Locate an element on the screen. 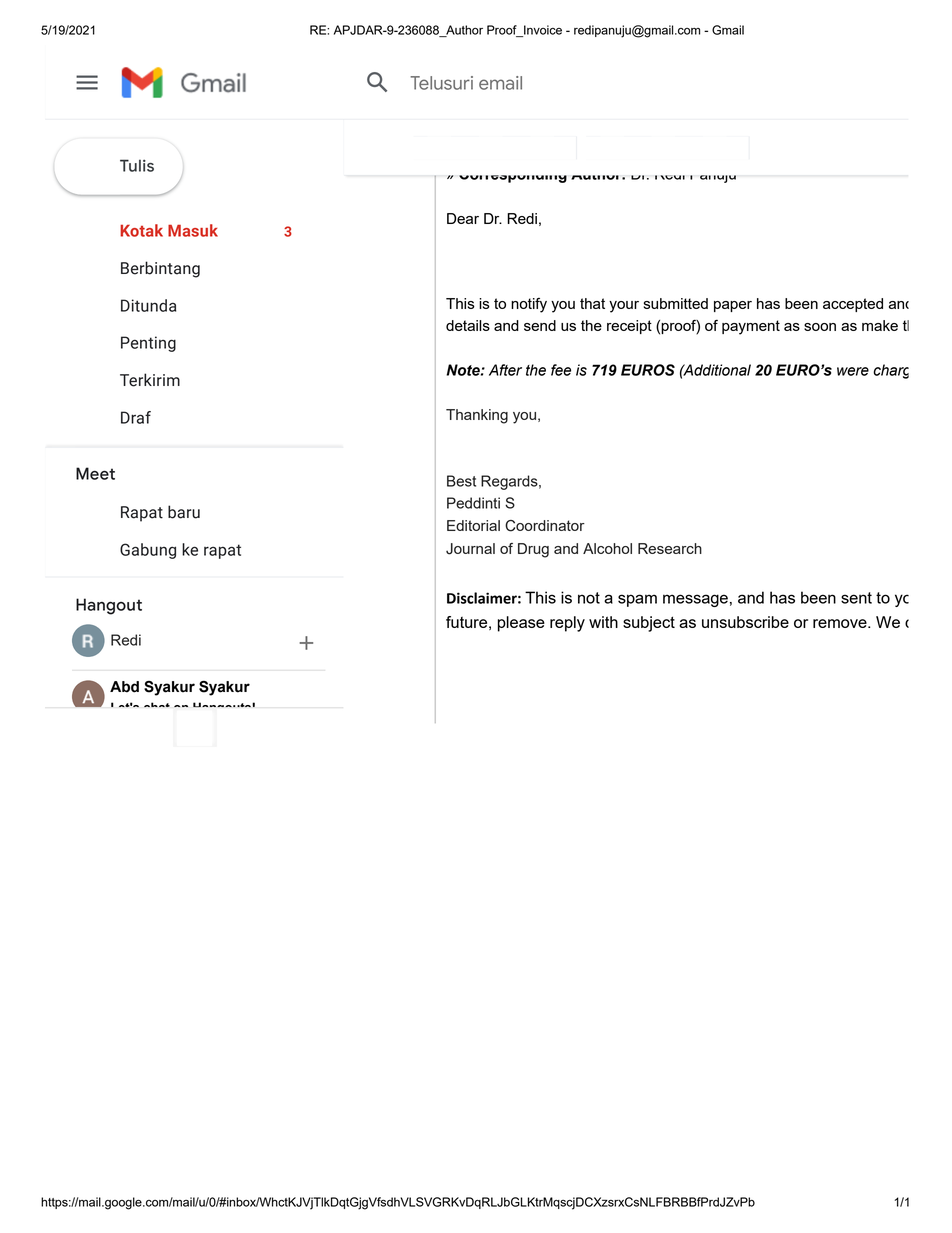 The image size is (952, 1233). Editorial is located at coordinates (473, 525).
